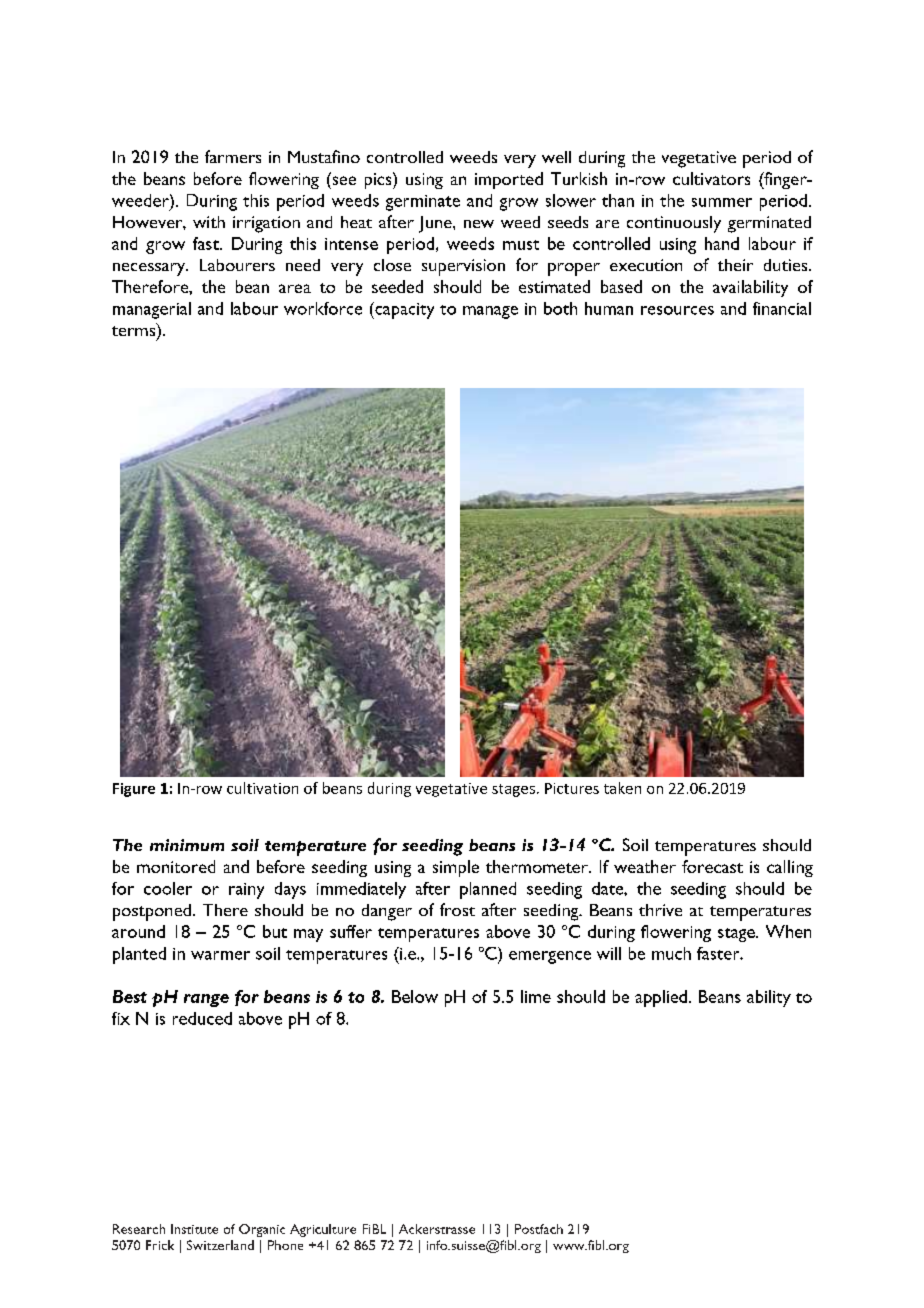  Describe the element at coordinates (209, 222) in the screenshot. I see `with` at that location.
